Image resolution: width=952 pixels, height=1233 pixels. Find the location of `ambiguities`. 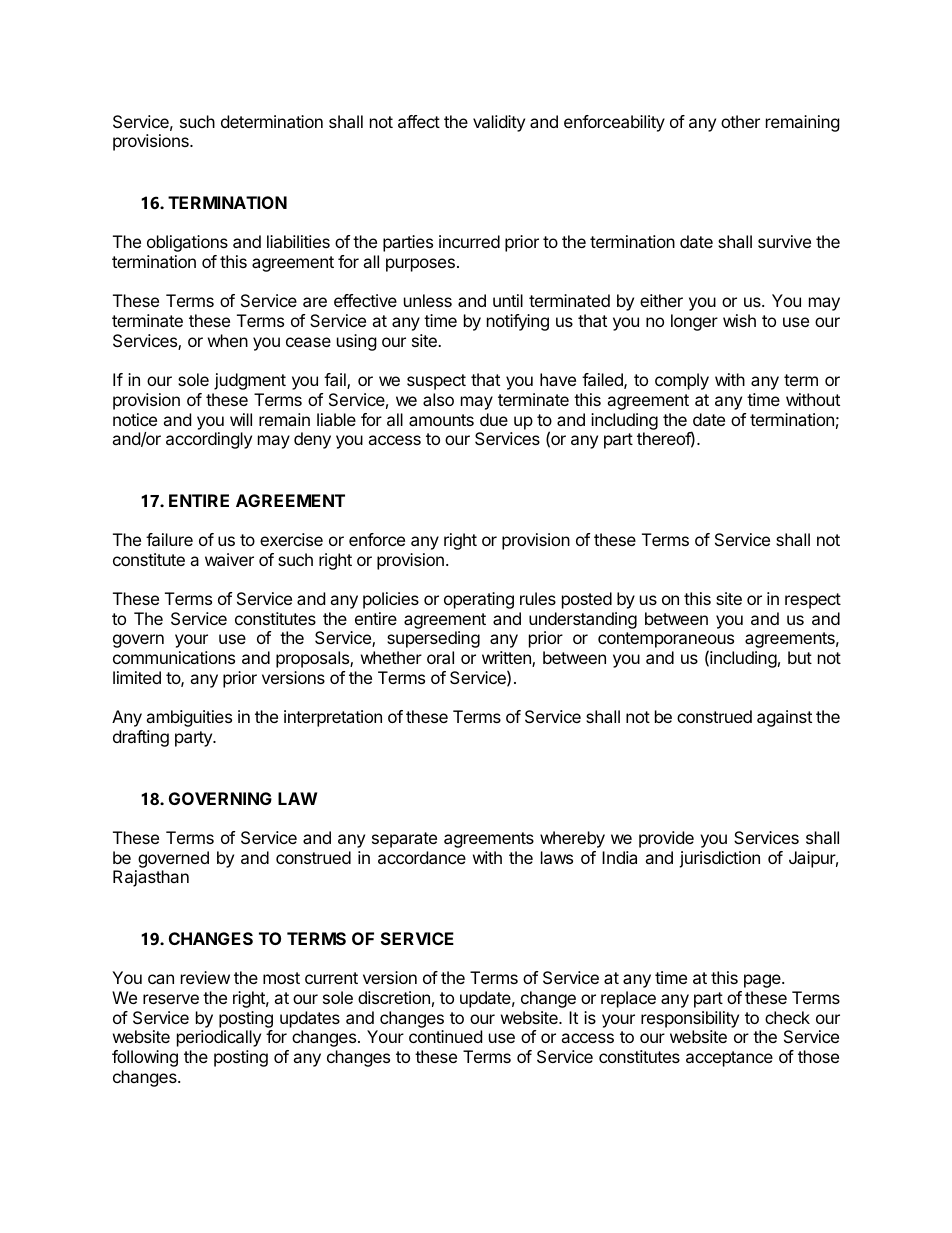

ambiguities is located at coordinates (189, 718).
